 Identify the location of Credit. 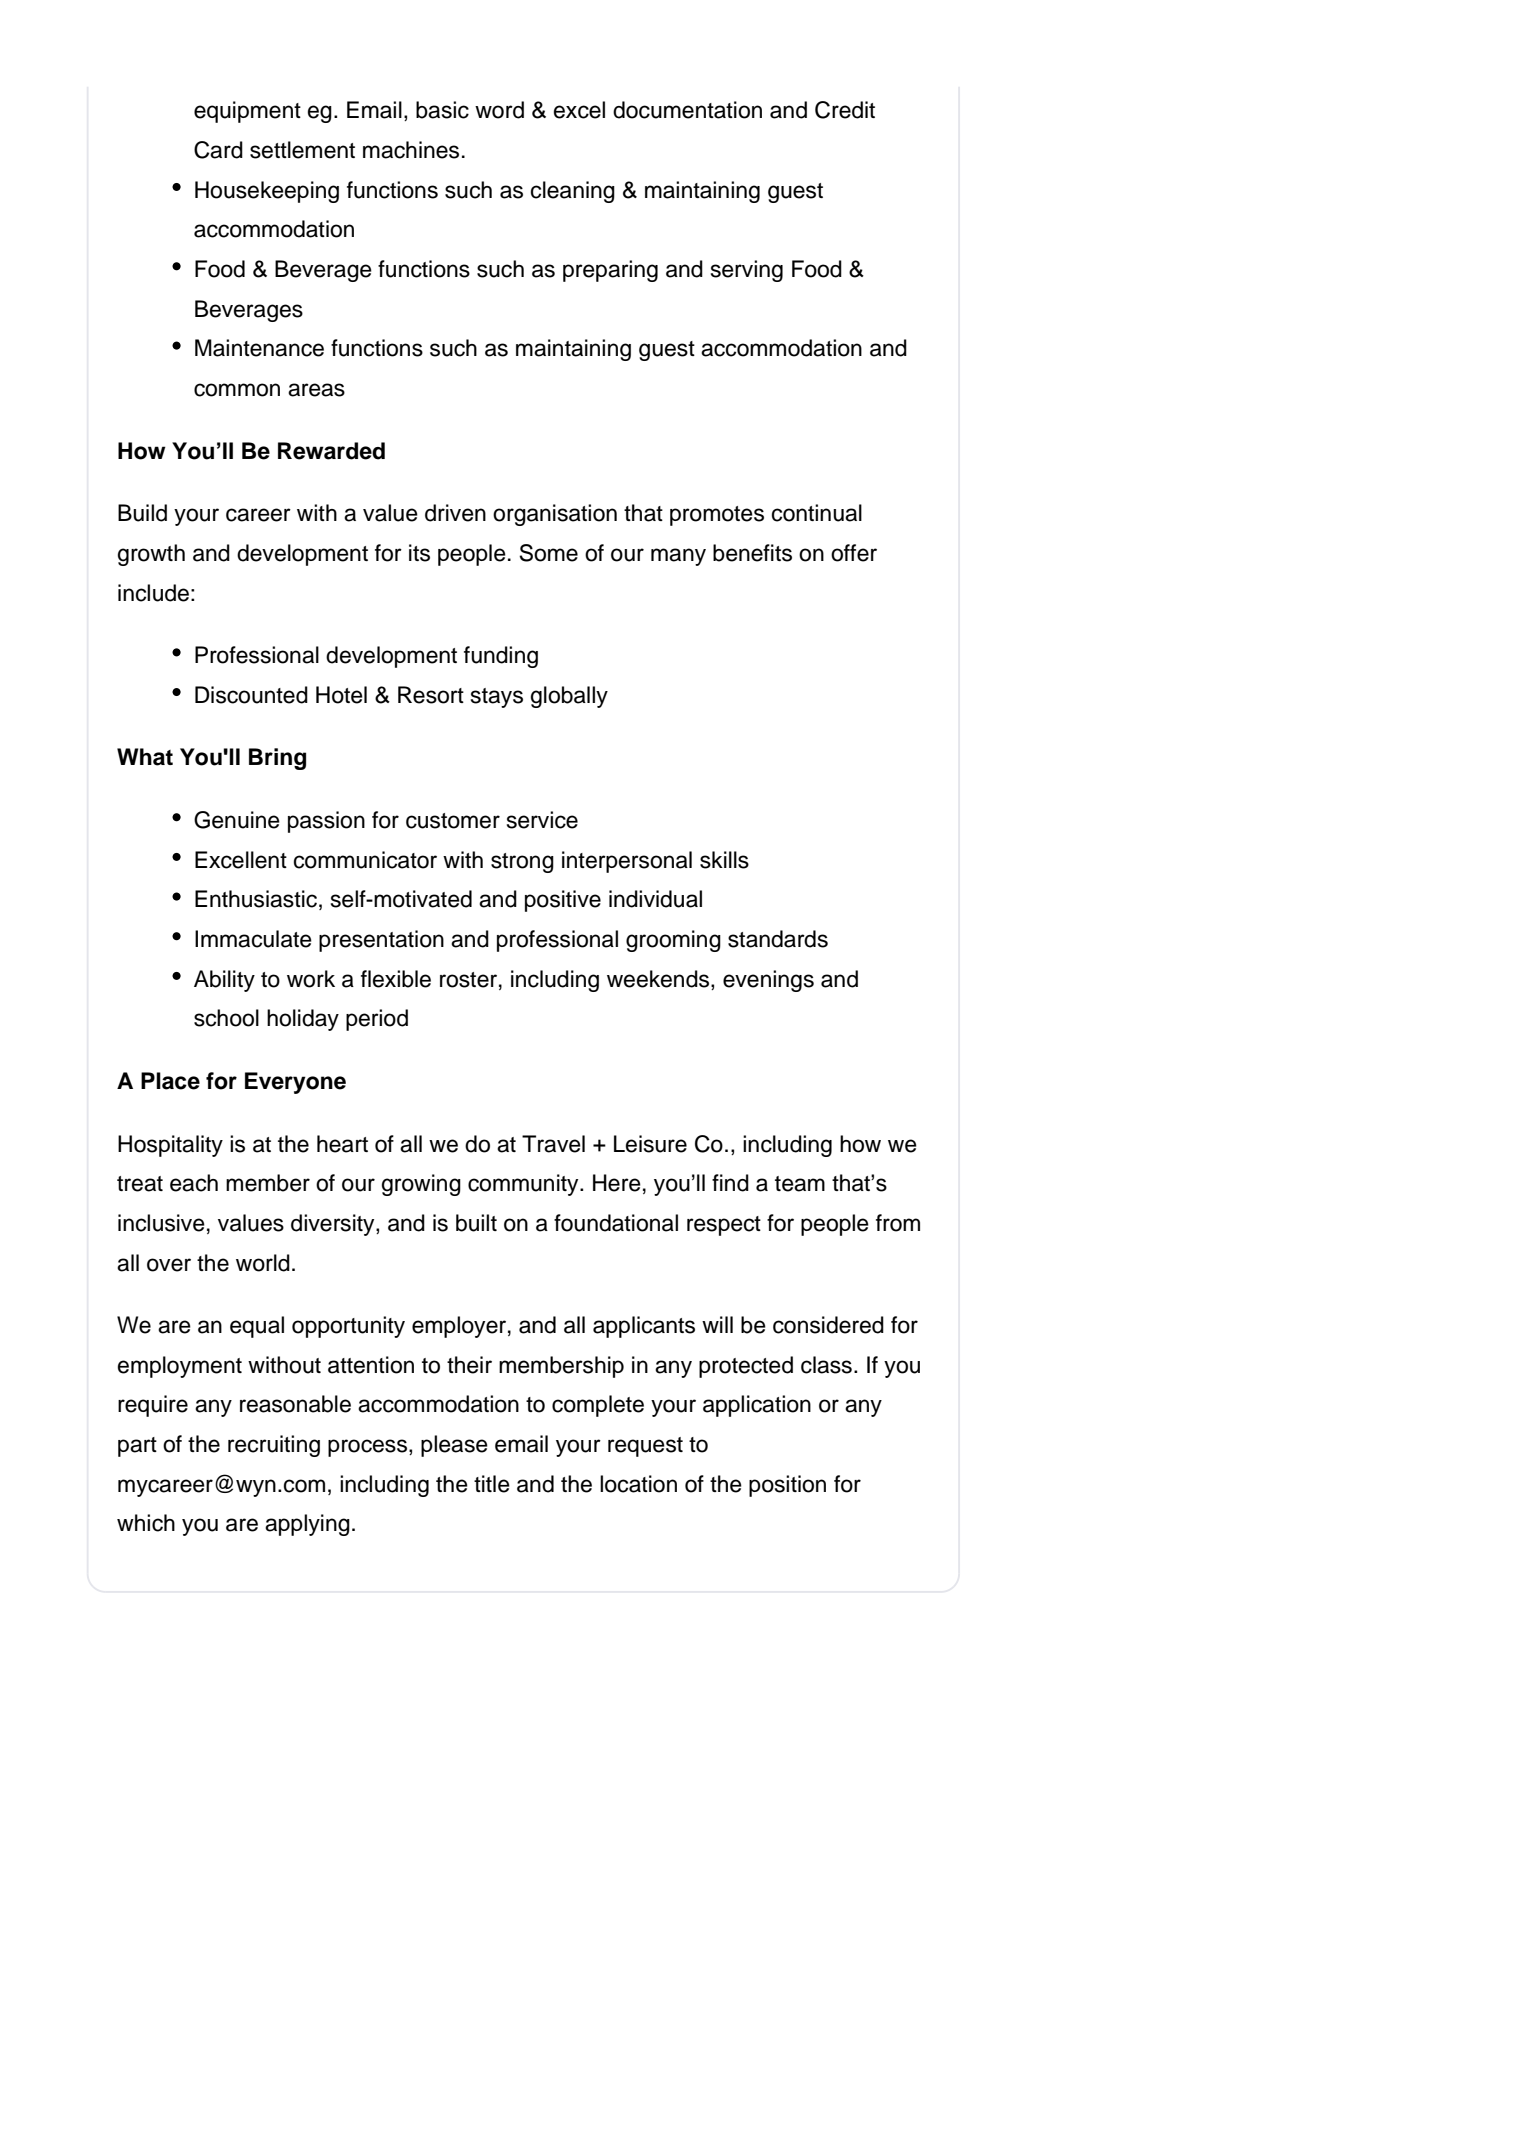
(845, 110).
